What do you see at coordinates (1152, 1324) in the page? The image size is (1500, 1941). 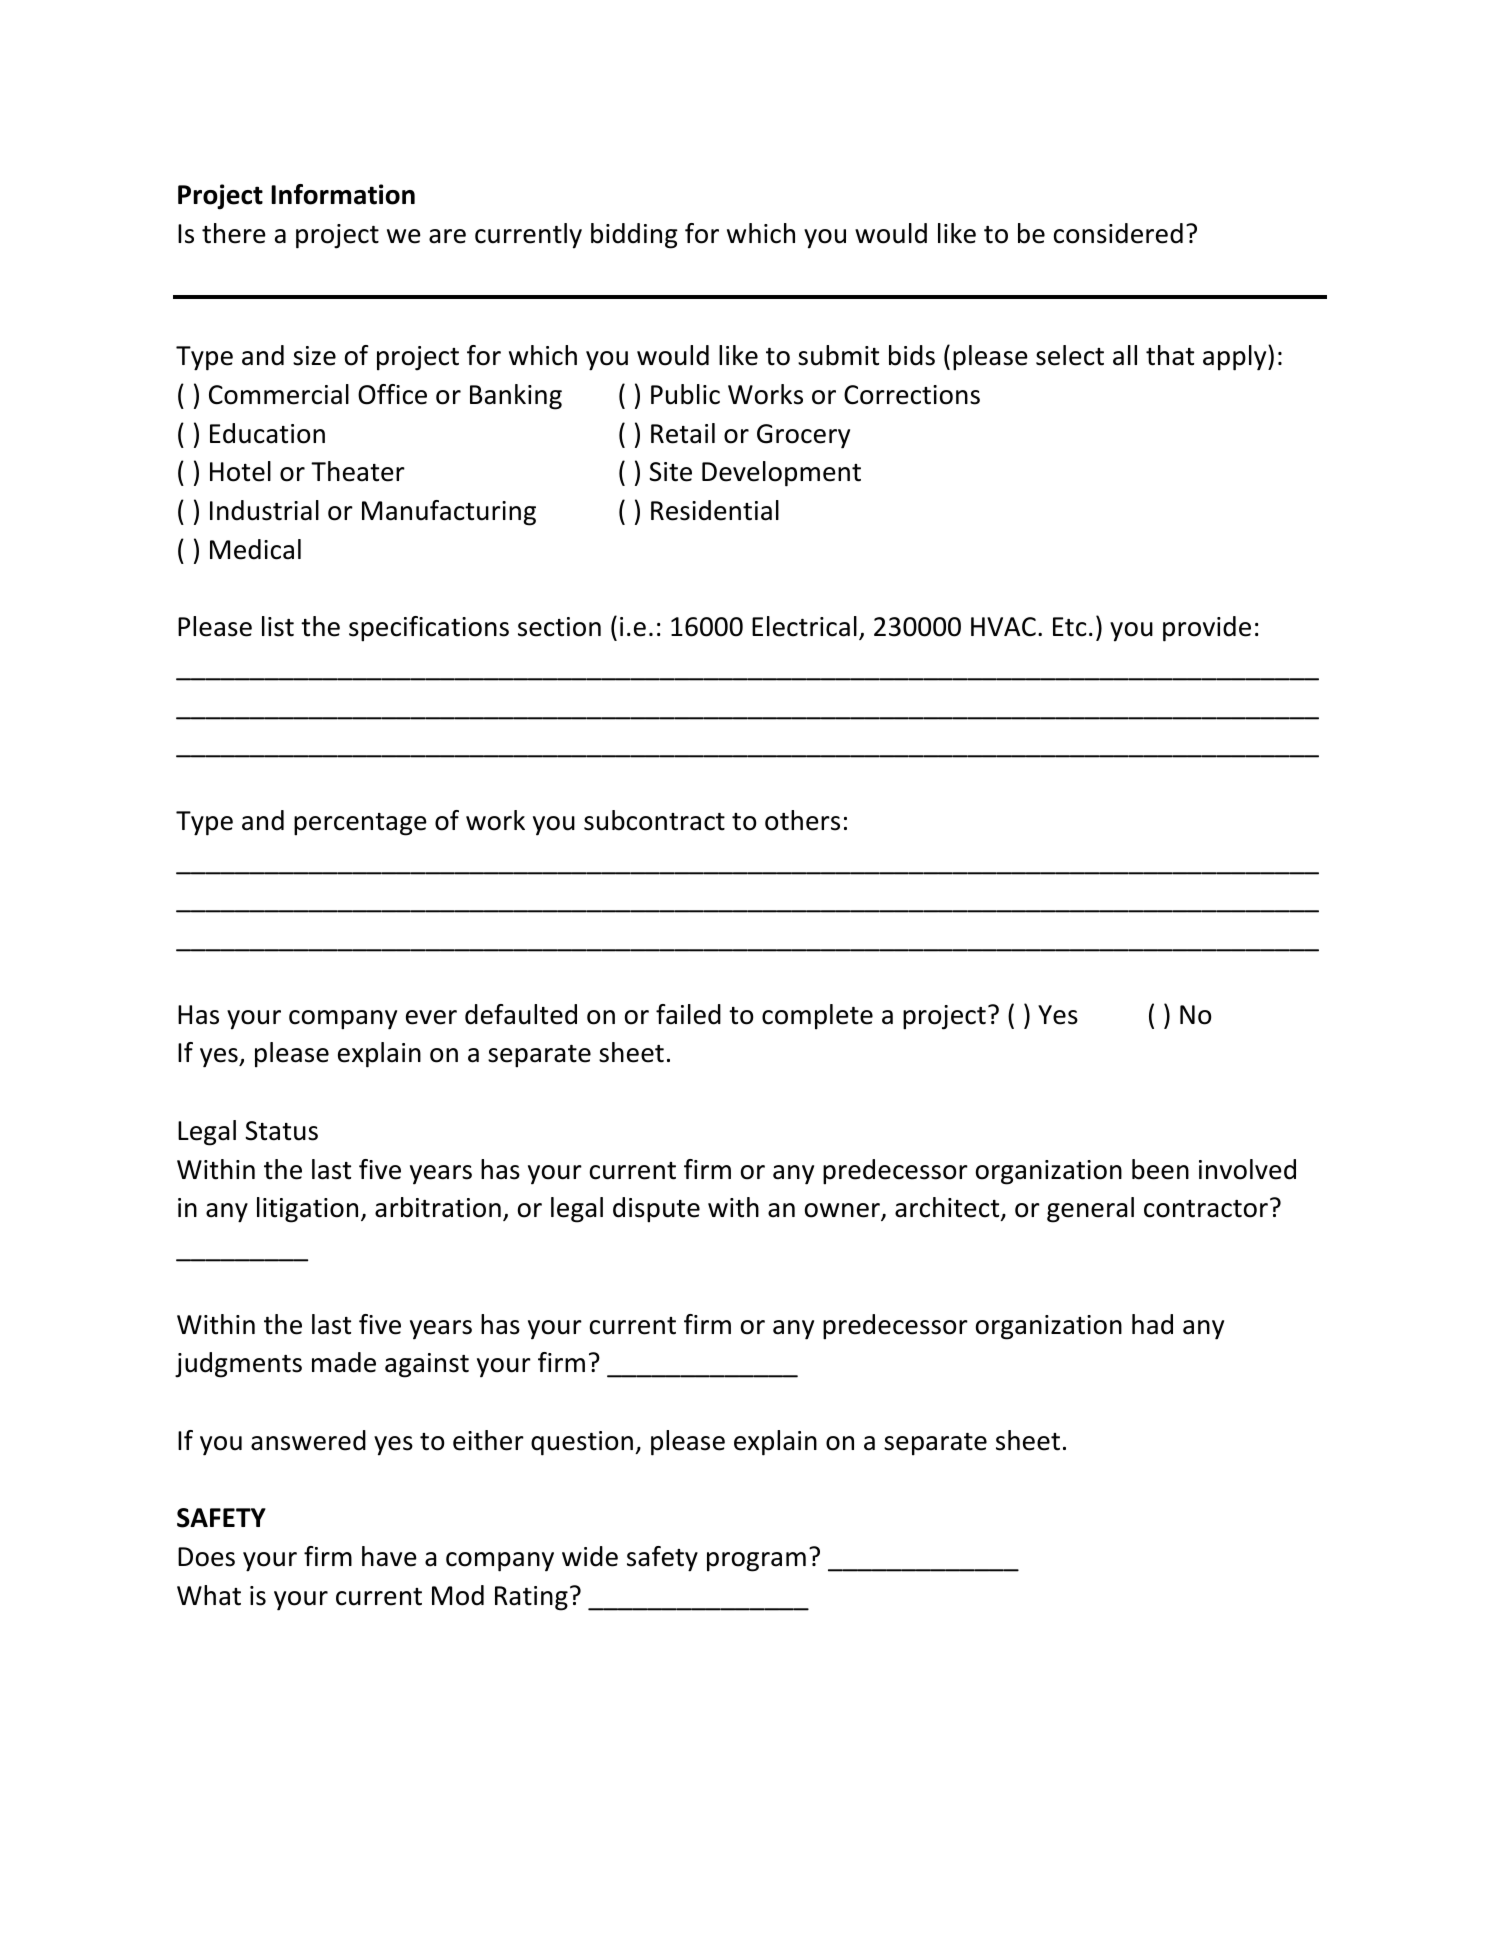 I see `had` at bounding box center [1152, 1324].
